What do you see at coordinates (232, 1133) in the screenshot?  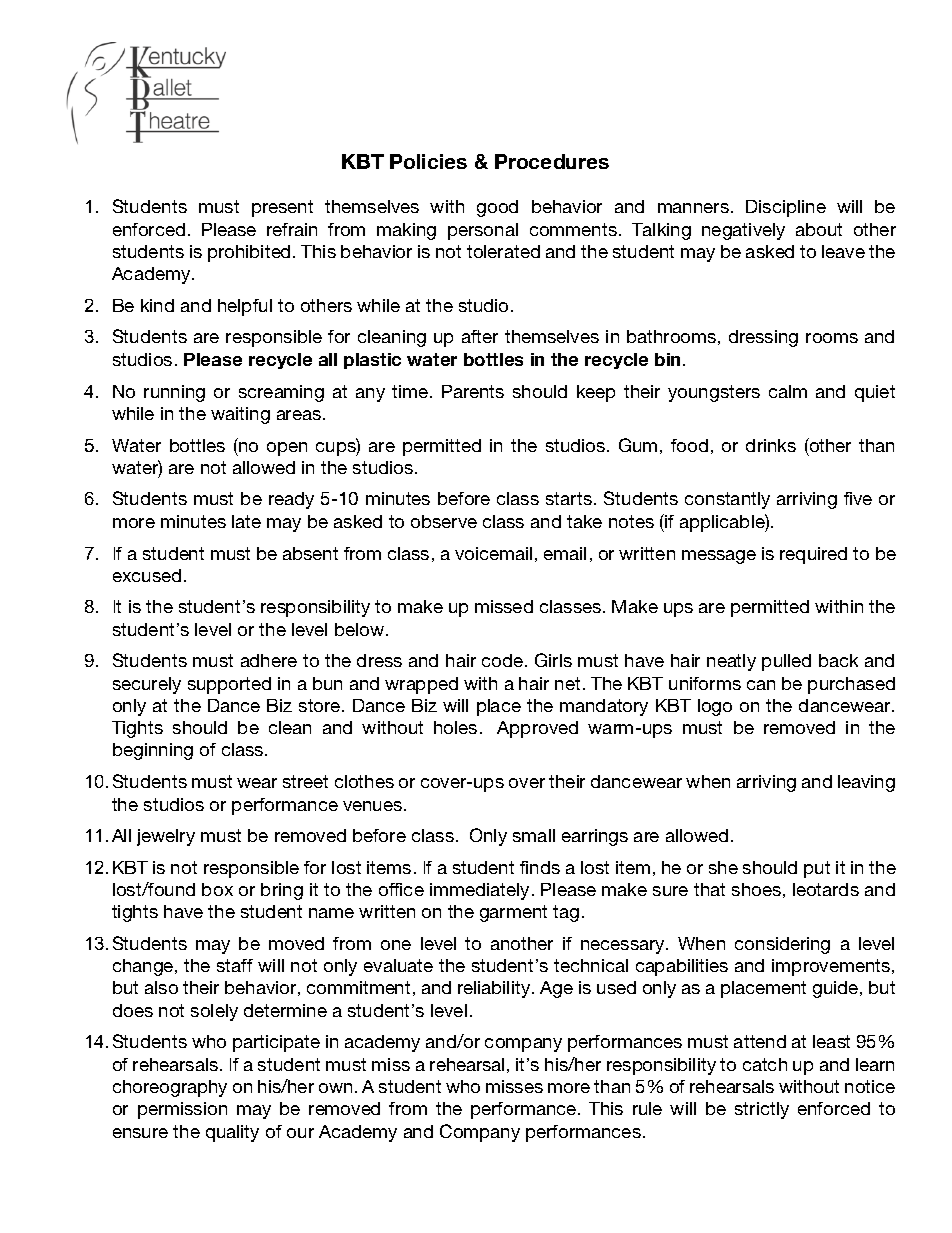 I see `quality` at bounding box center [232, 1133].
